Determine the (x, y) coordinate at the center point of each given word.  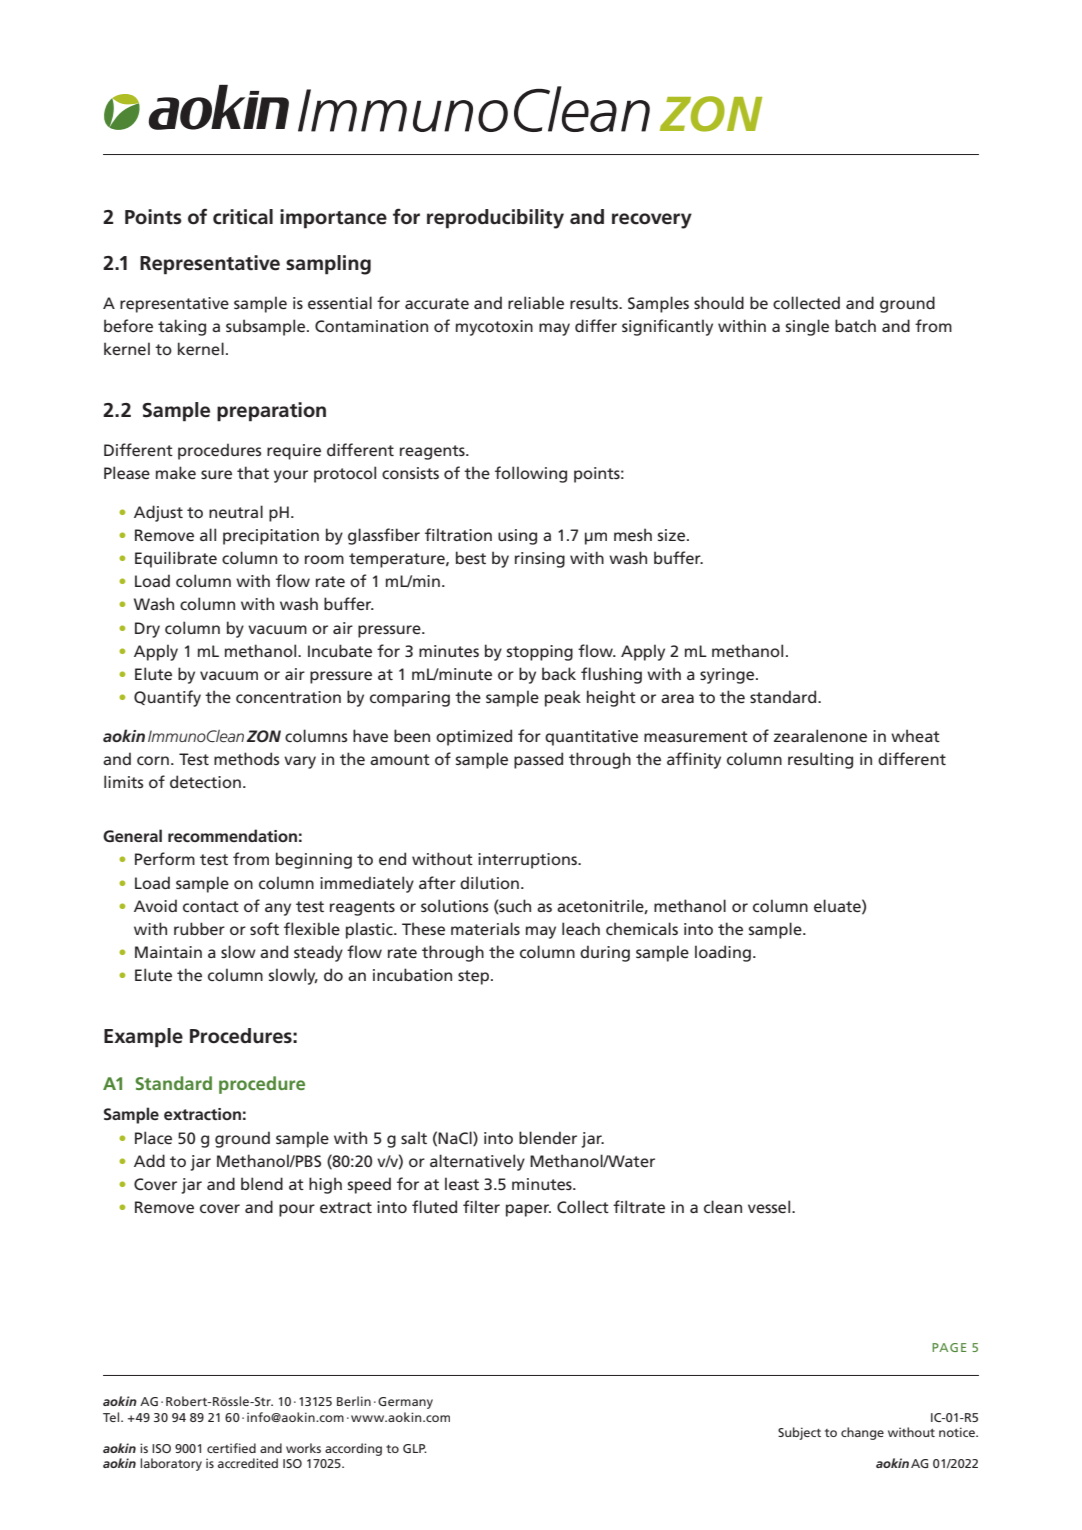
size (673, 535)
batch (855, 325)
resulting (820, 760)
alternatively (477, 1162)
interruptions (528, 861)
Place (153, 1137)
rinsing (540, 560)
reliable (536, 302)
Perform (165, 858)
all (208, 534)
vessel (770, 1206)
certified (231, 1448)
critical (243, 217)
